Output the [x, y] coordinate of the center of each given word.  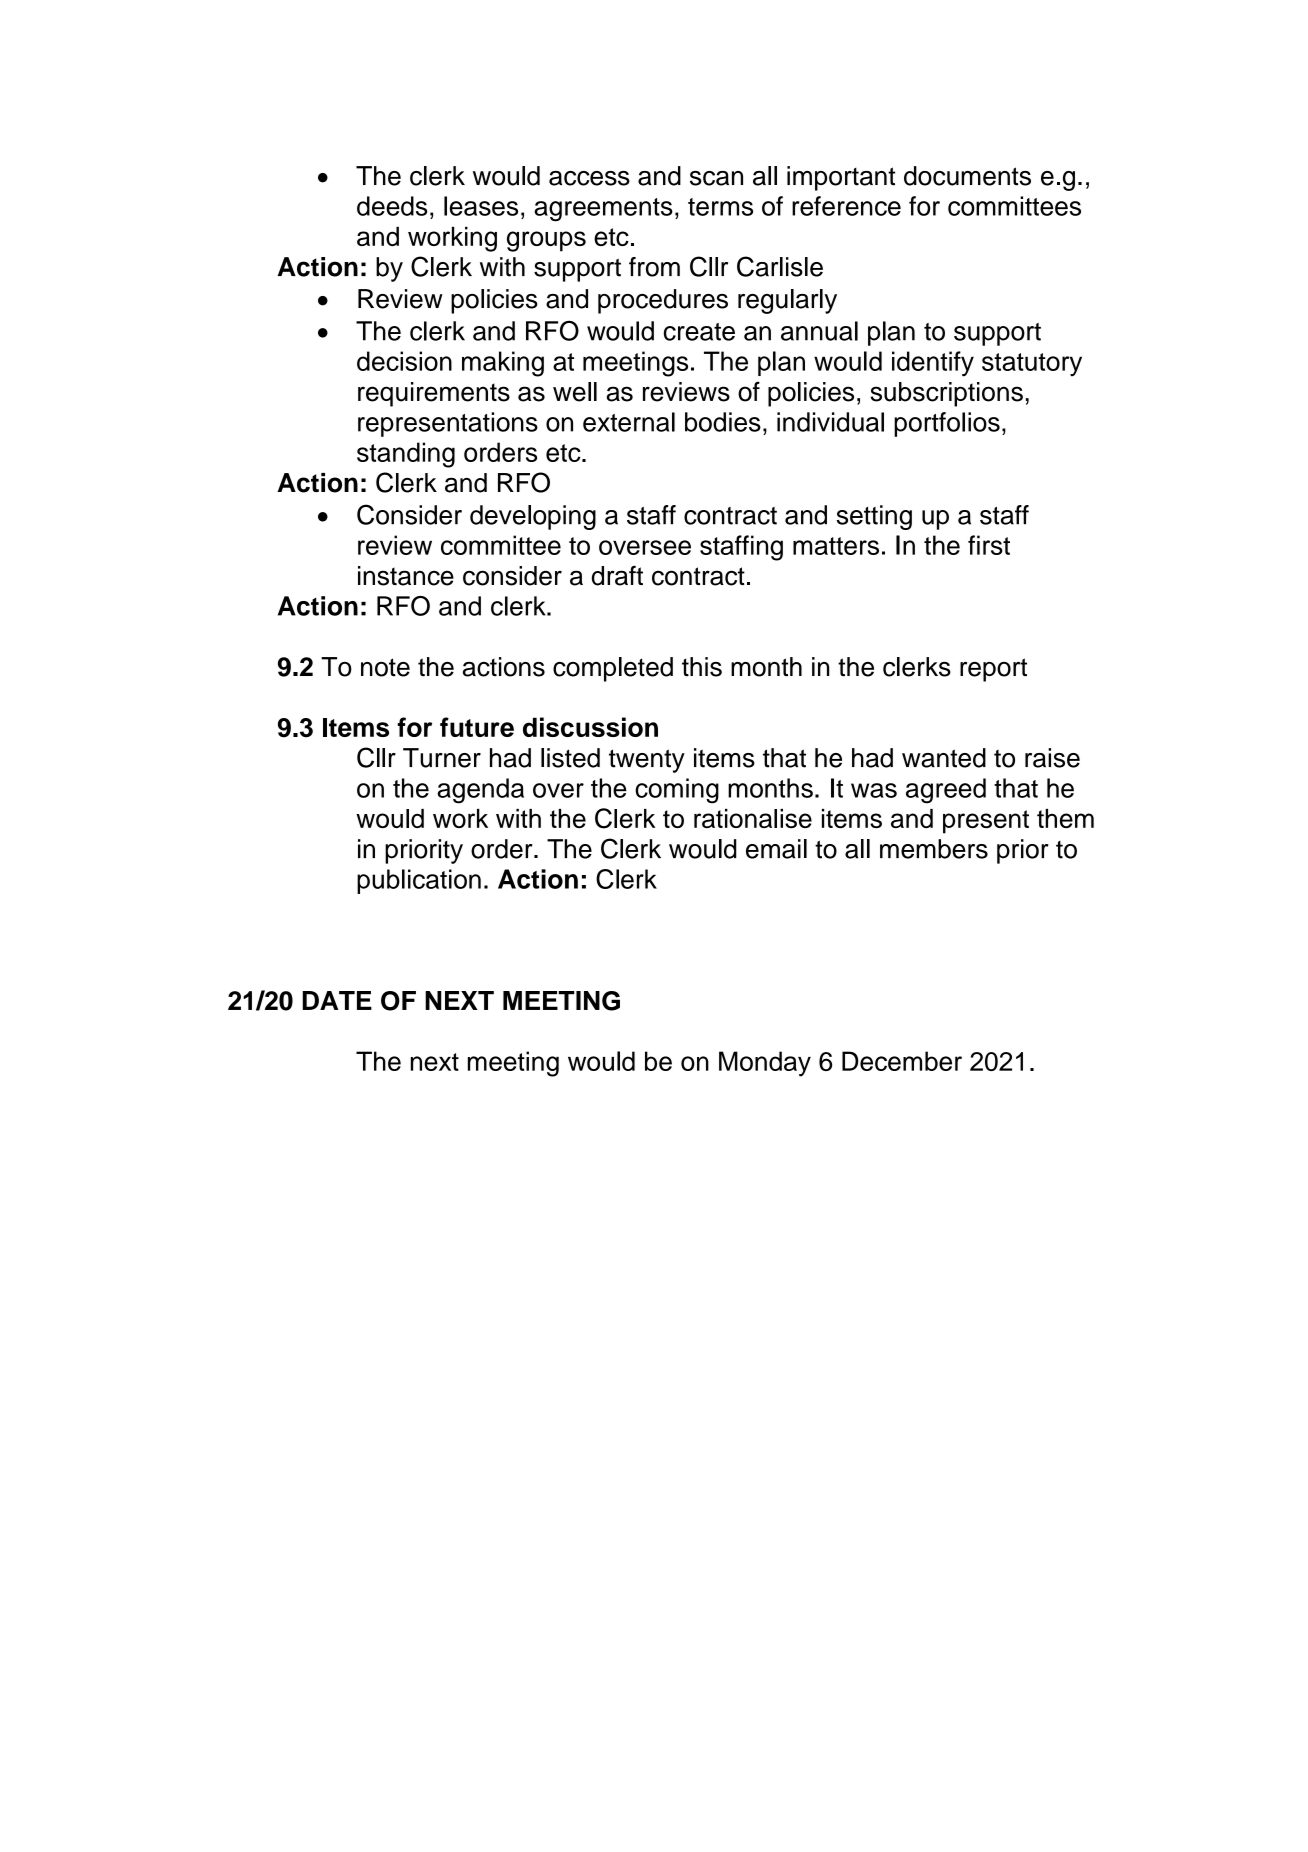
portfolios [947, 424]
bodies [723, 422]
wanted [944, 758]
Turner [442, 758]
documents [967, 176]
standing [406, 455]
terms [720, 207]
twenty [647, 761]
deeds [392, 206]
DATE [337, 1000]
